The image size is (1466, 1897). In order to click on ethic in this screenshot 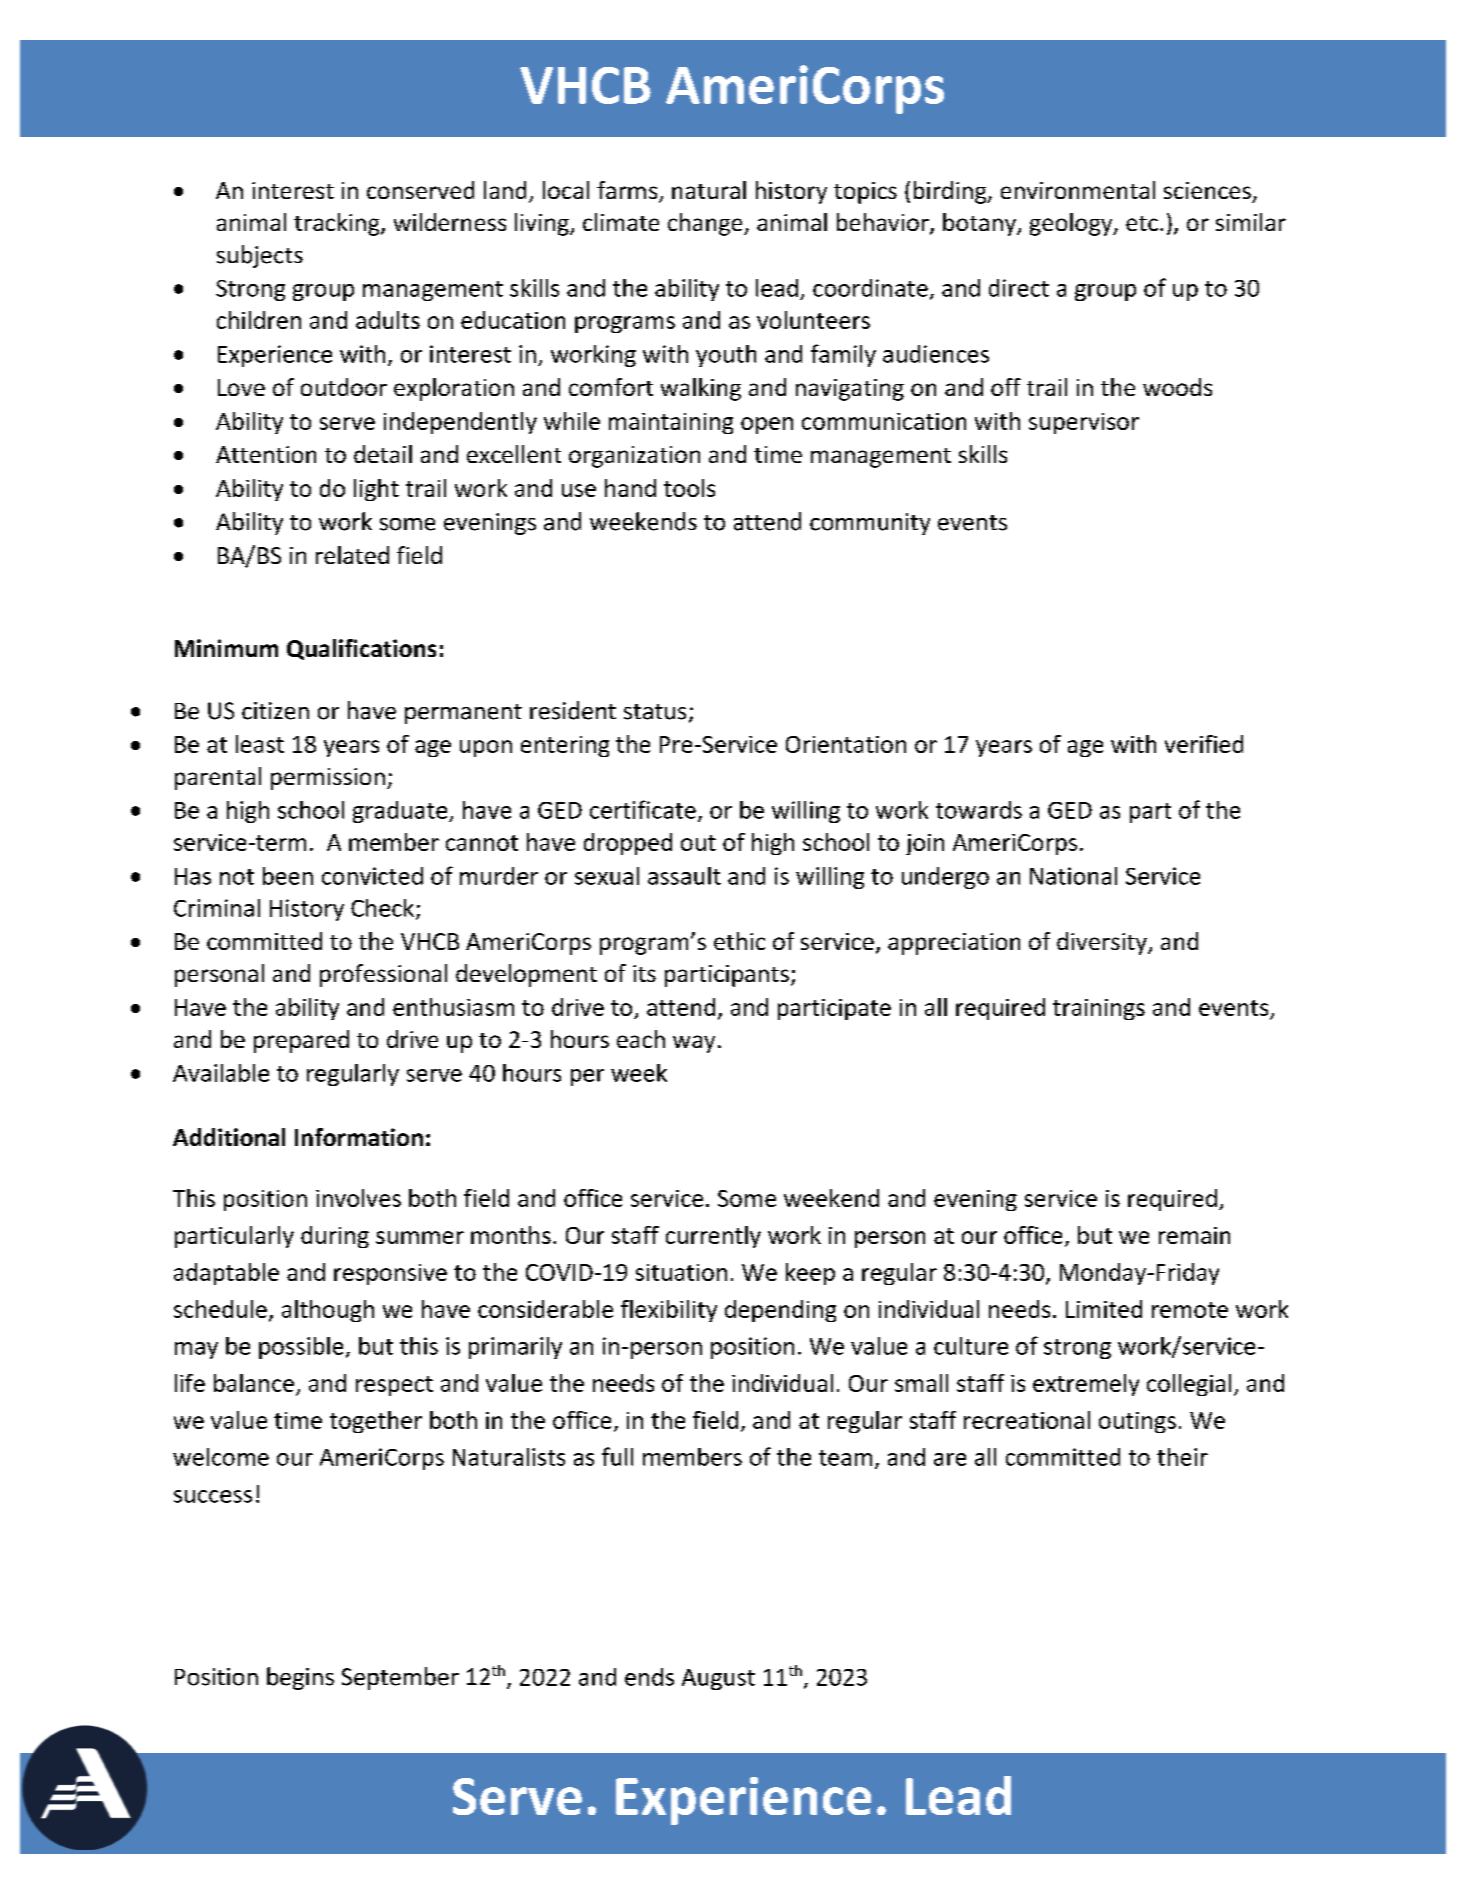, I will do `click(739, 941)`.
